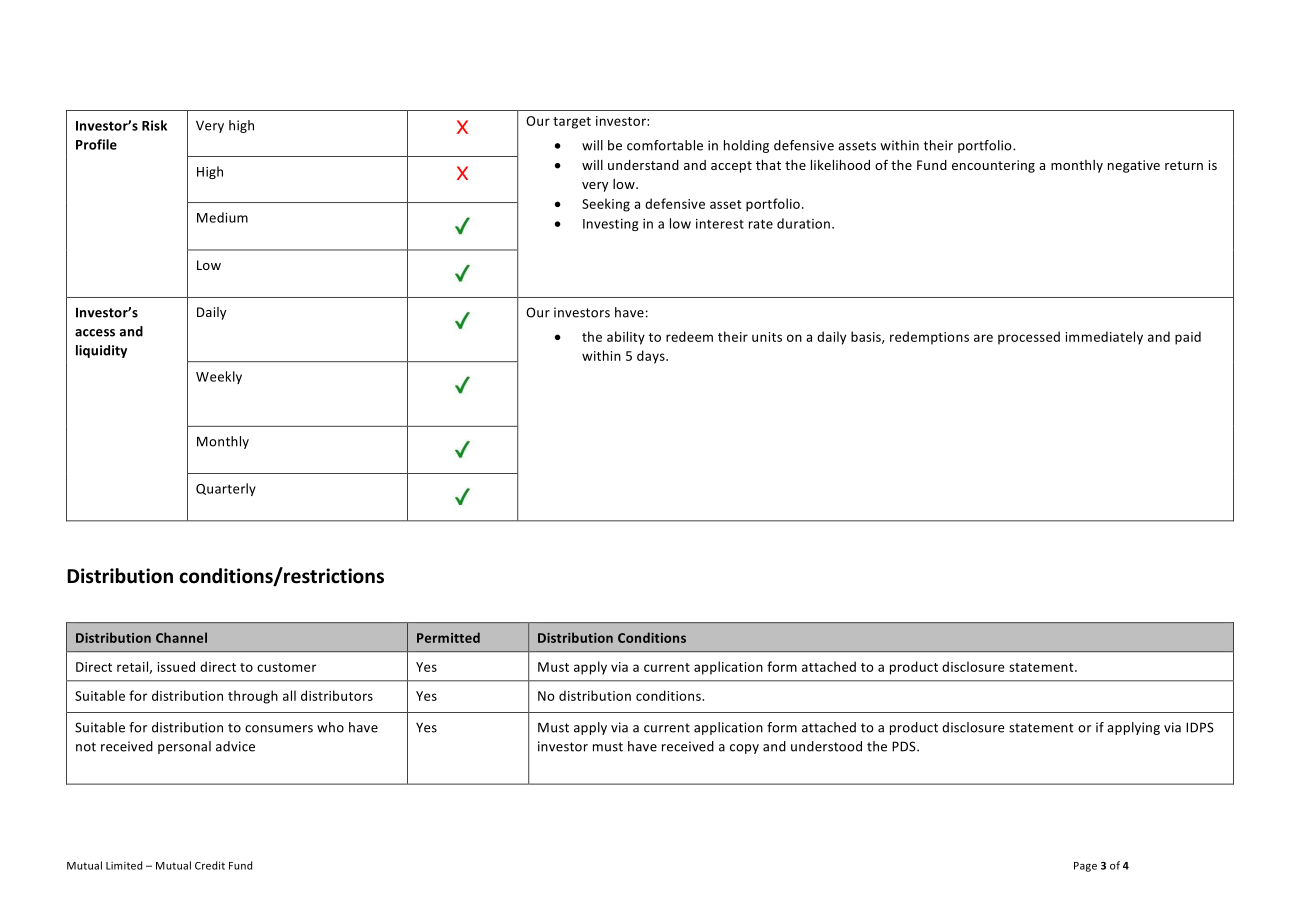  What do you see at coordinates (154, 125) in the document?
I see `Risk` at bounding box center [154, 125].
